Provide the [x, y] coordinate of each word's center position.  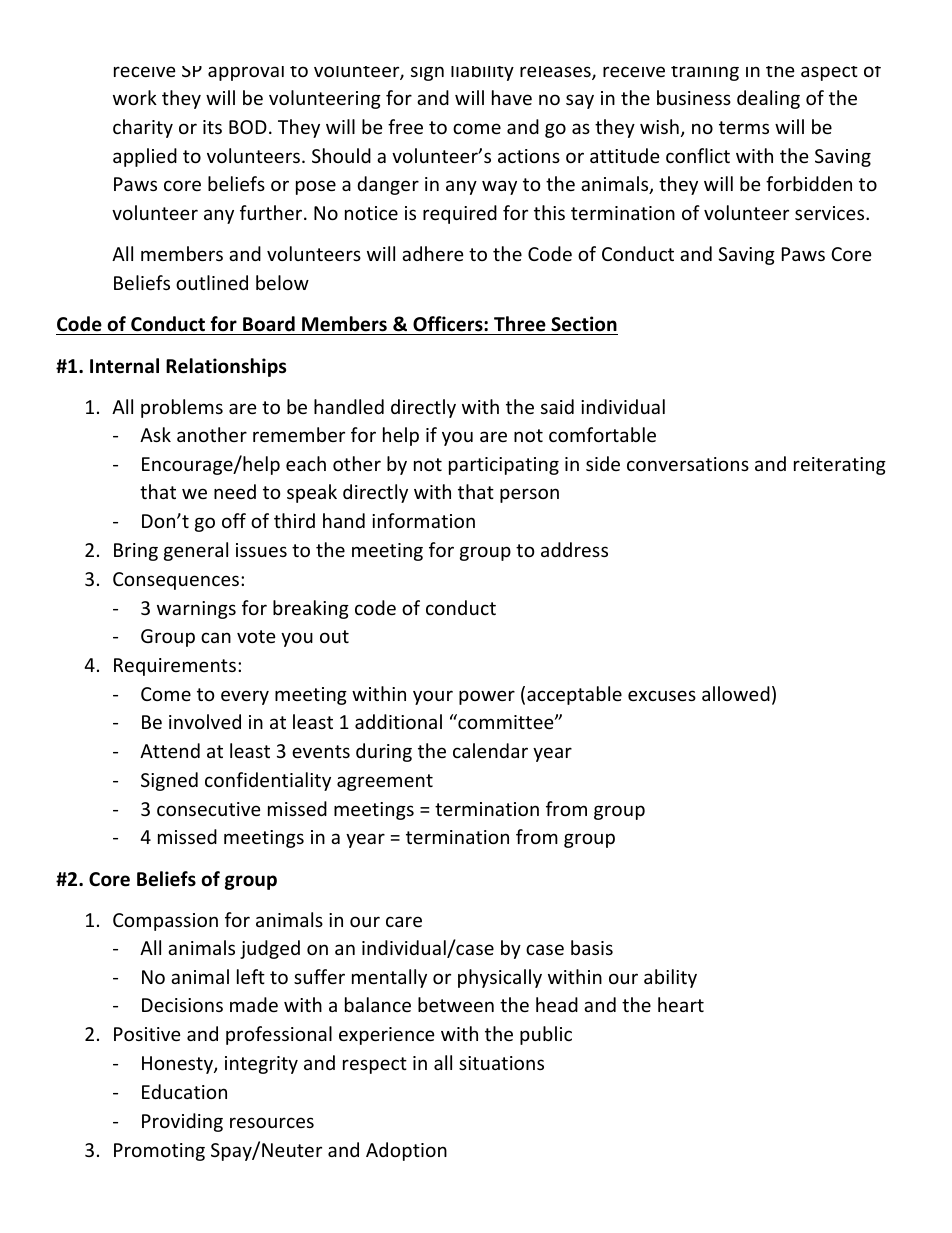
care [404, 921]
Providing [182, 1122]
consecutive [209, 809]
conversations [688, 464]
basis [592, 947]
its [212, 127]
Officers [448, 325]
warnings [196, 610]
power [487, 697]
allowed [736, 693]
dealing [768, 99]
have [512, 97]
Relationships [226, 367]
